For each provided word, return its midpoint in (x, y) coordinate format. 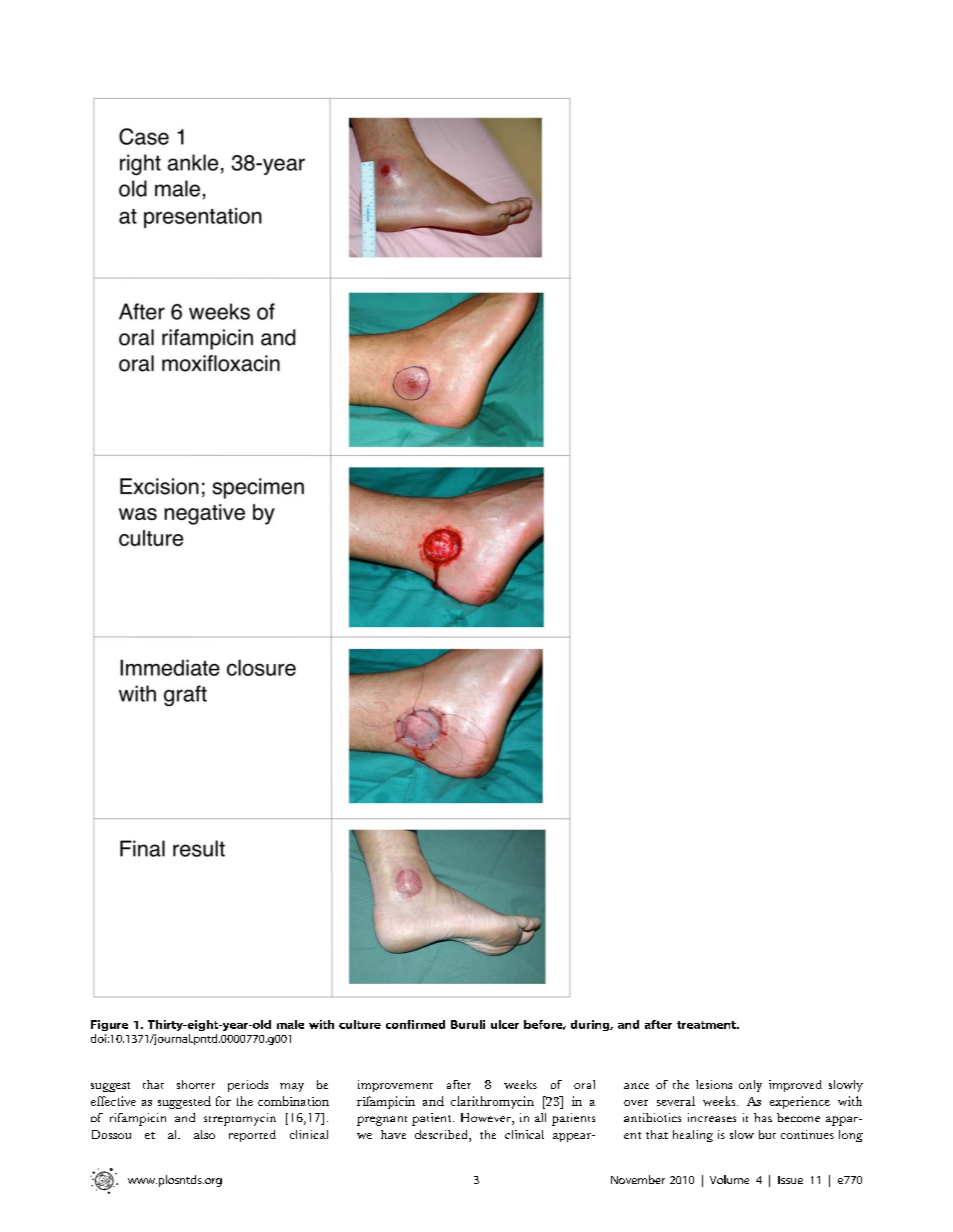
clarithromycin (492, 1102)
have (393, 1134)
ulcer (505, 1024)
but (767, 1134)
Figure (109, 1025)
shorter (196, 1084)
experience (800, 1102)
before (544, 1025)
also (204, 1134)
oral (584, 1084)
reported (252, 1136)
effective (113, 1101)
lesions (714, 1084)
